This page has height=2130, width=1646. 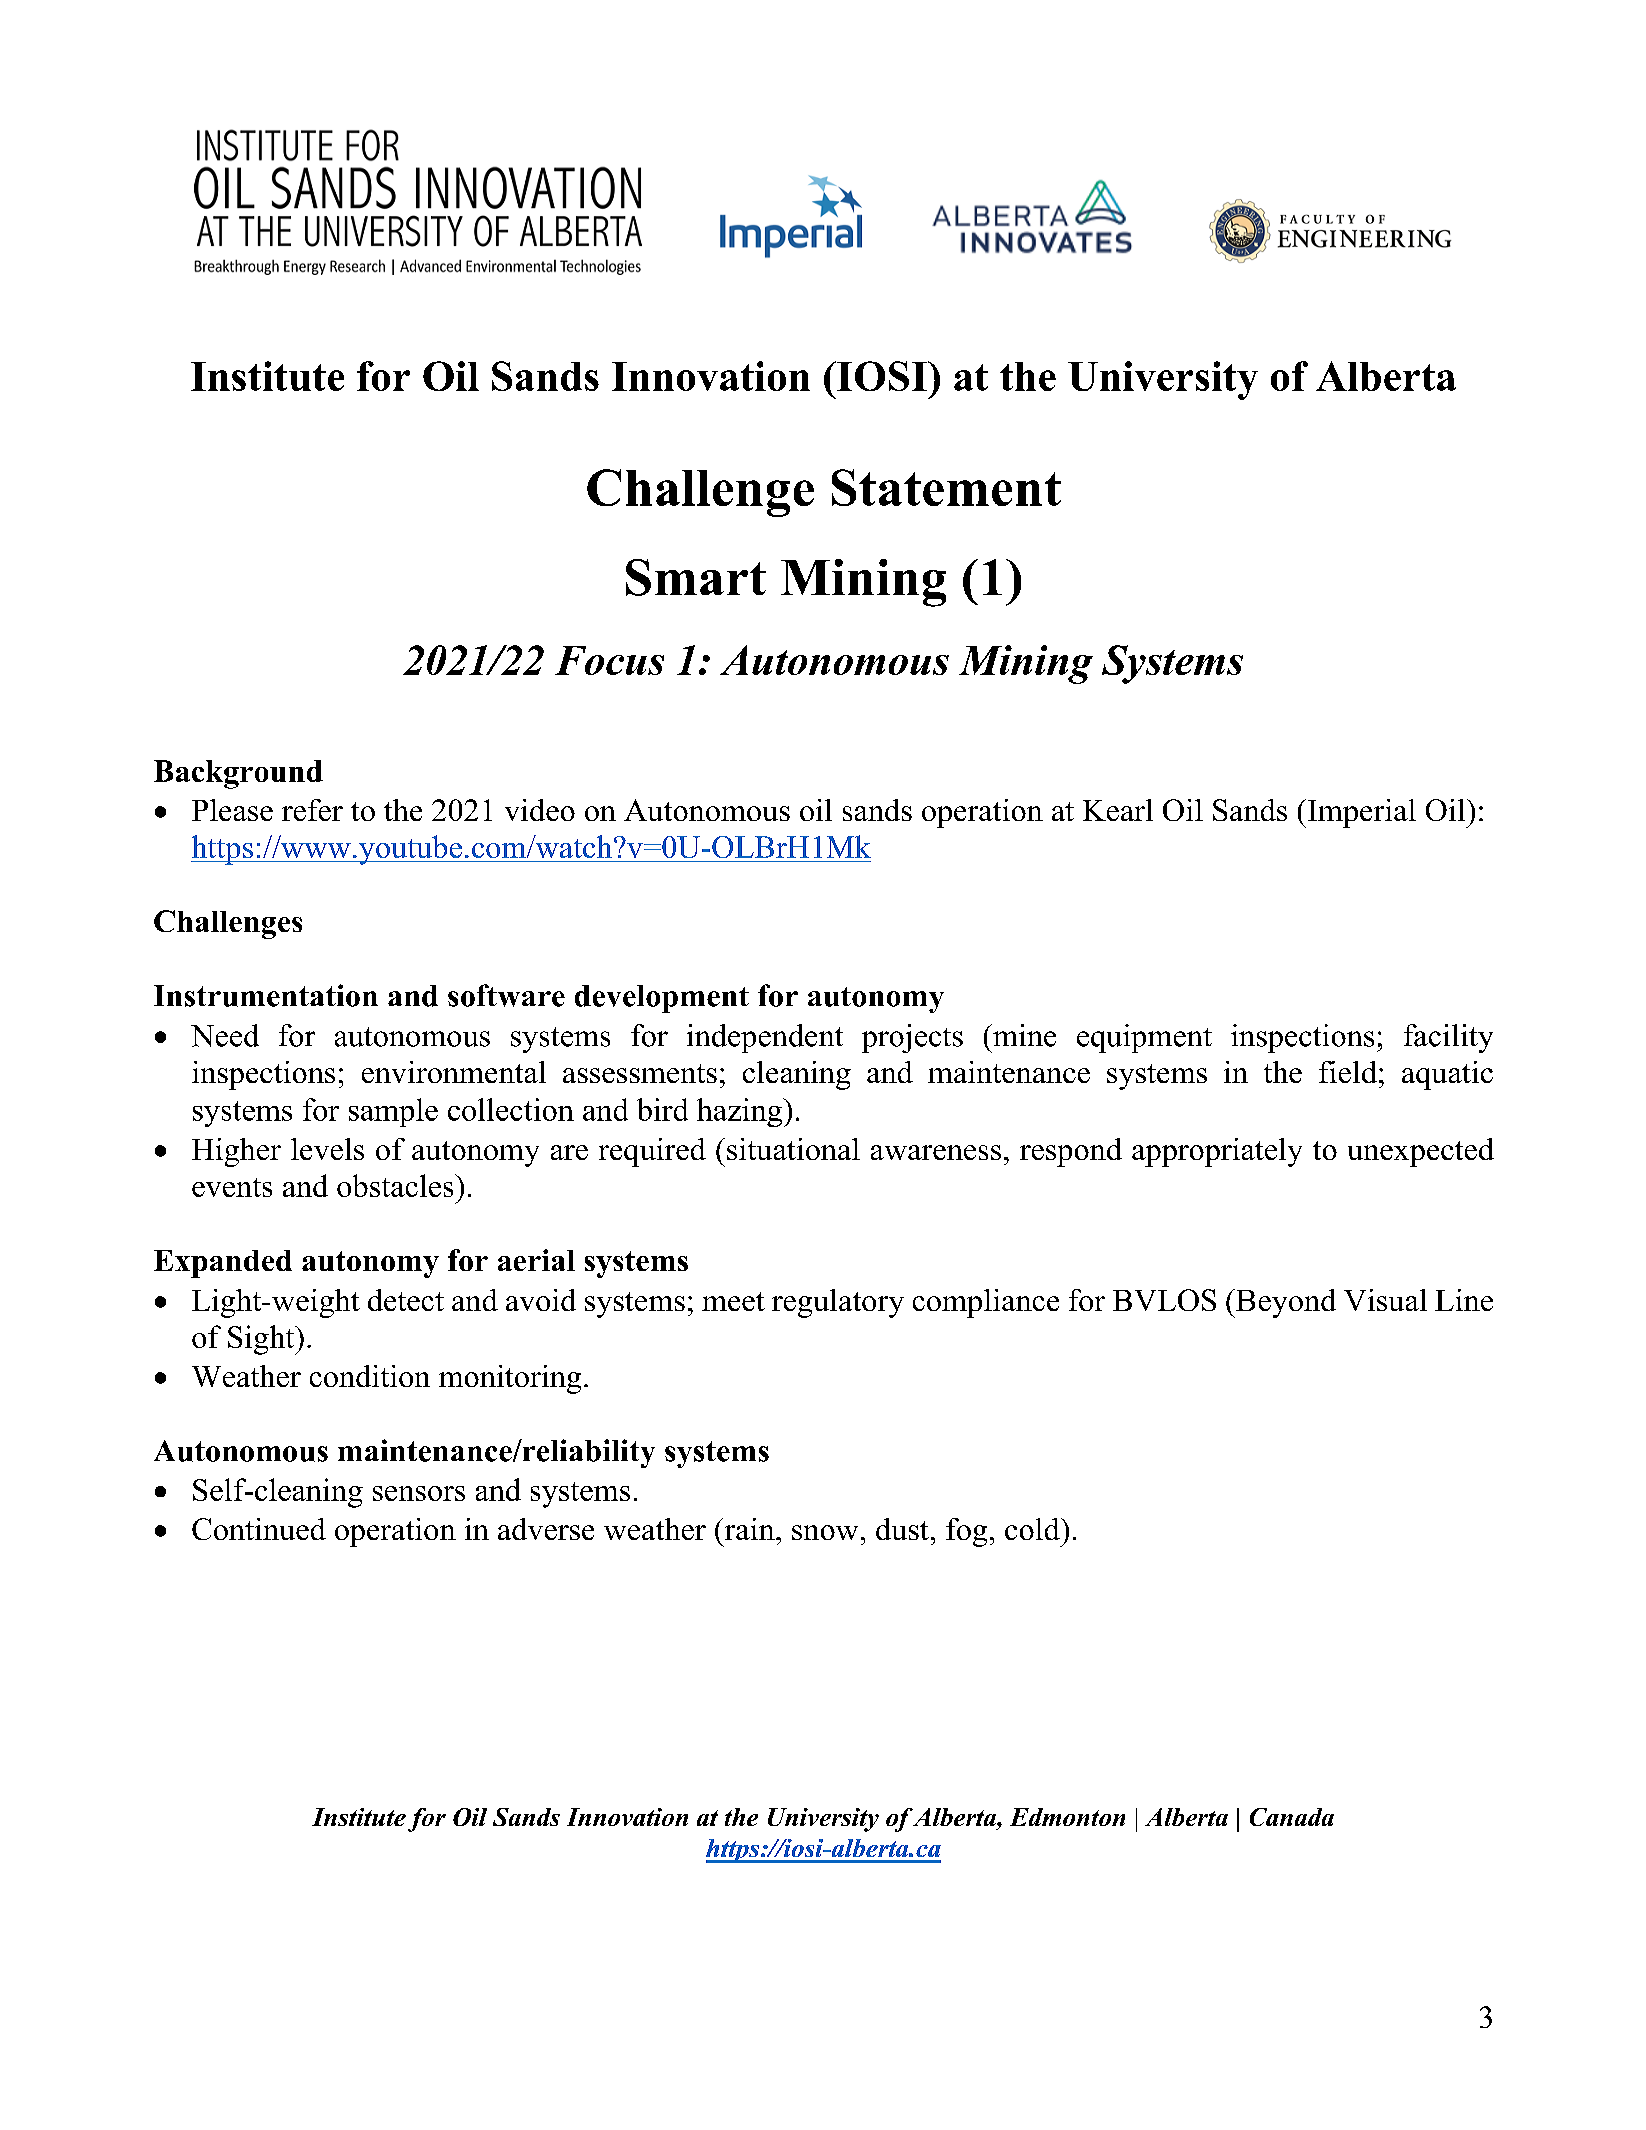 What do you see at coordinates (540, 810) in the page?
I see `video` at bounding box center [540, 810].
